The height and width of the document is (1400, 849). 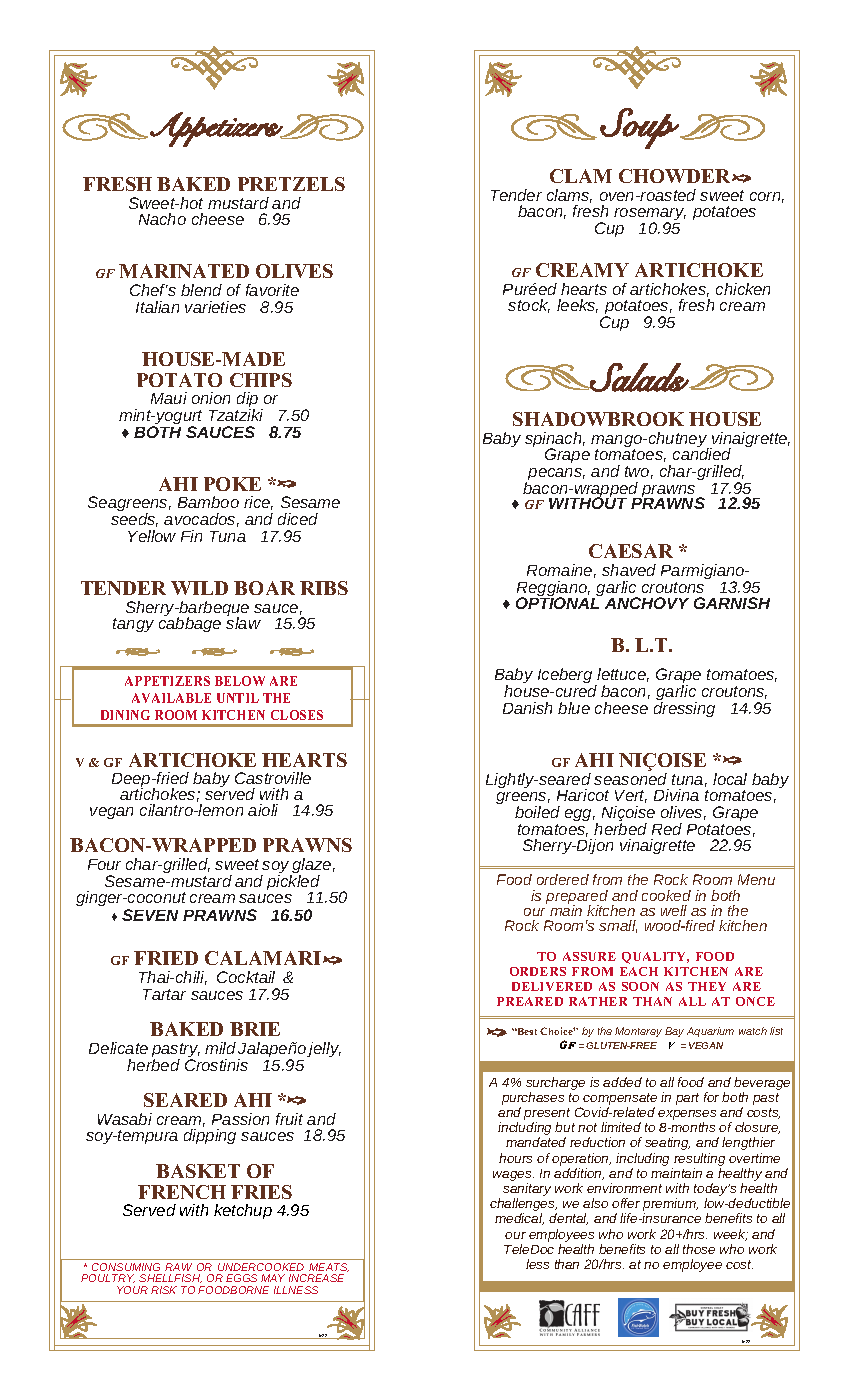 What do you see at coordinates (676, 176) in the document?
I see `CHOWDER` at bounding box center [676, 176].
